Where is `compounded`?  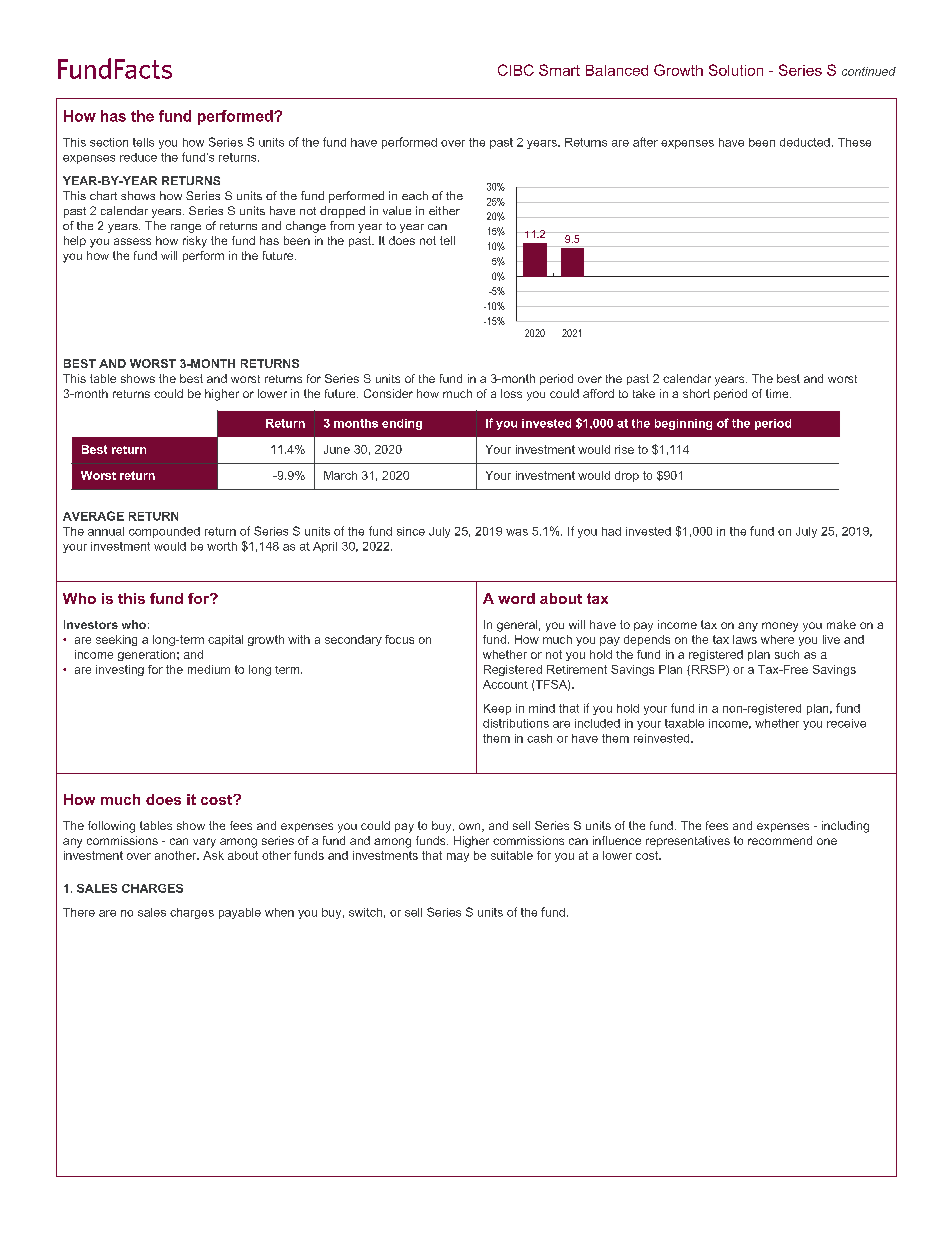 compounded is located at coordinates (164, 532).
